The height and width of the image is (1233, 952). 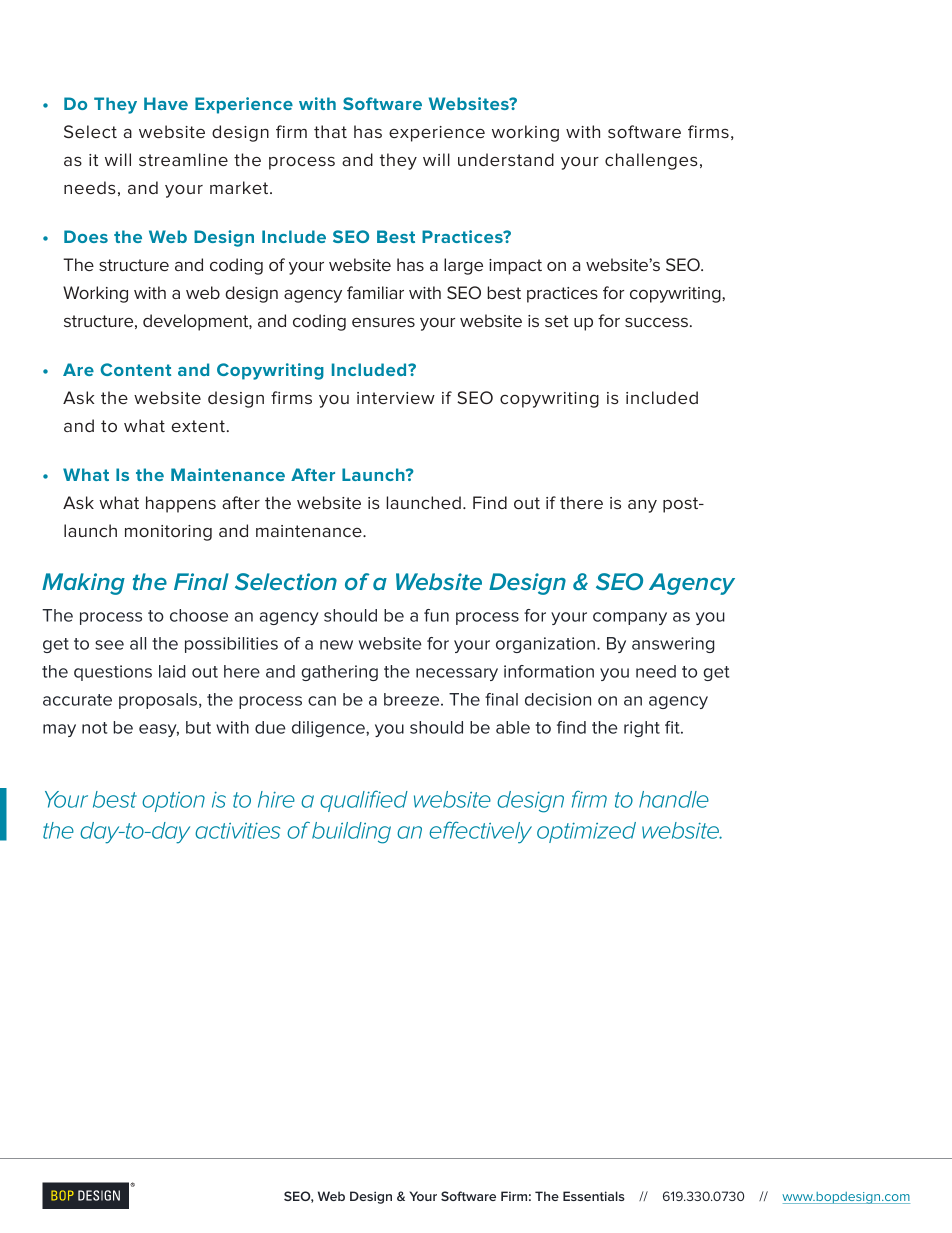 I want to click on optimized, so click(x=586, y=832).
